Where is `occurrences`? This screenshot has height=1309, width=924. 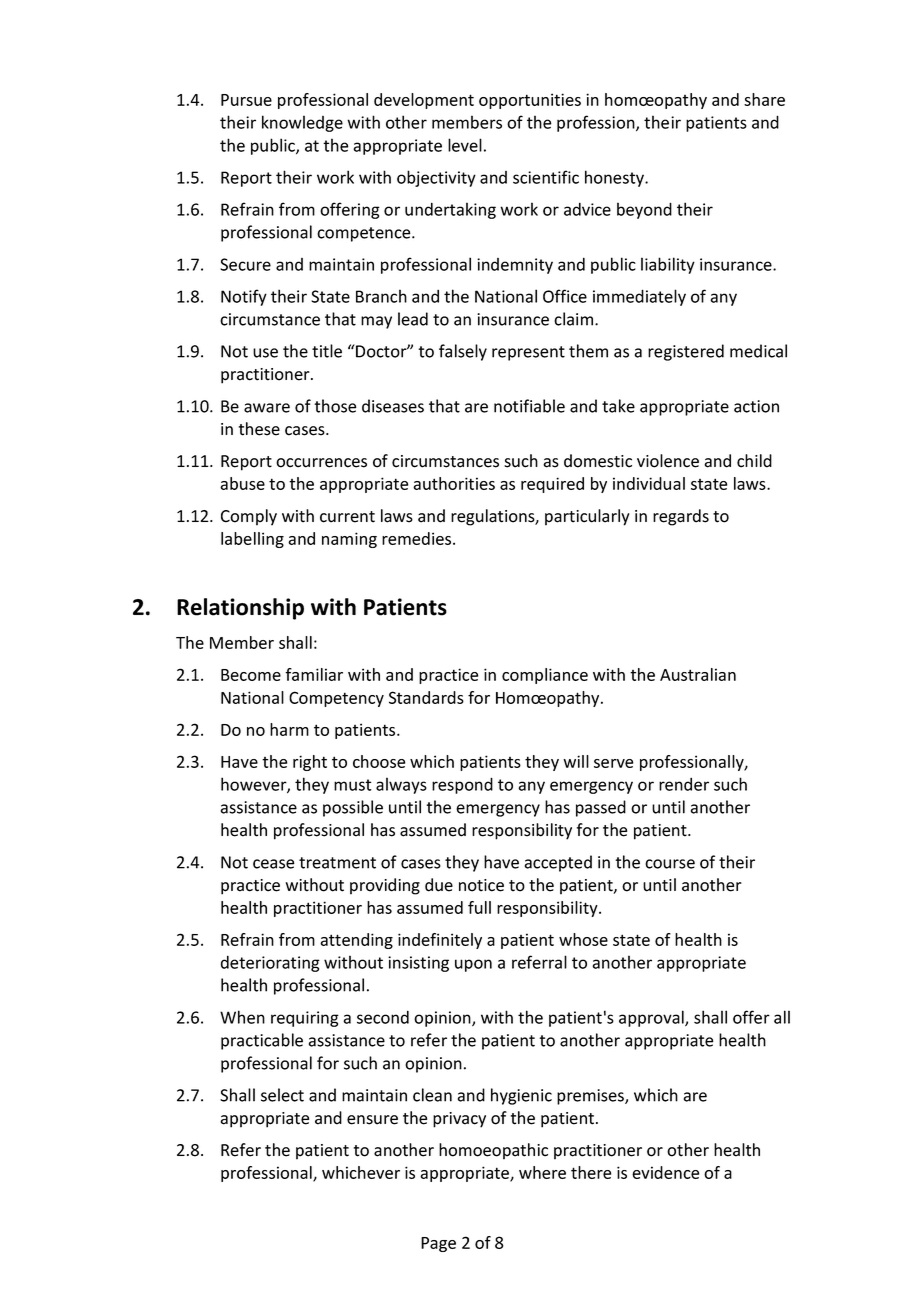 occurrences is located at coordinates (321, 463).
